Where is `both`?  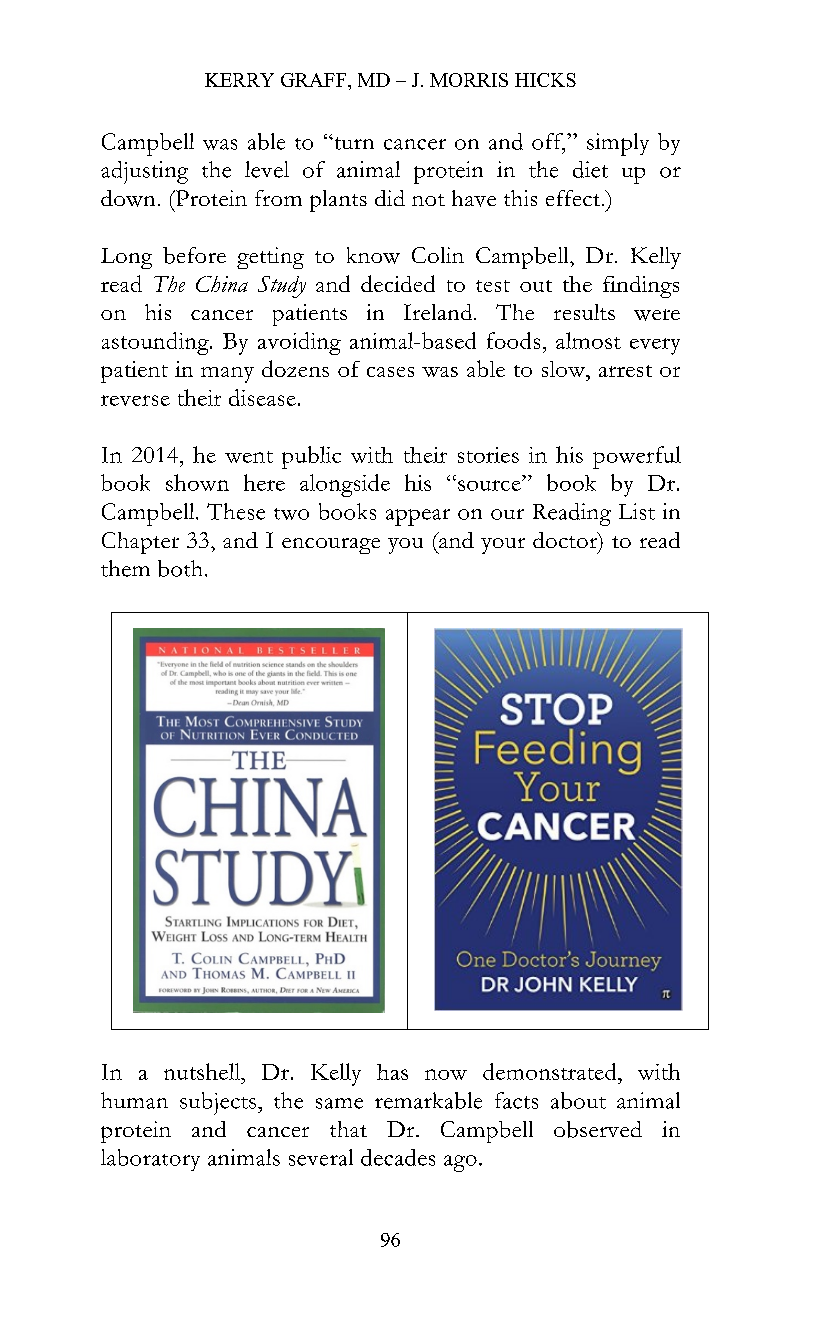 both is located at coordinates (180, 568).
